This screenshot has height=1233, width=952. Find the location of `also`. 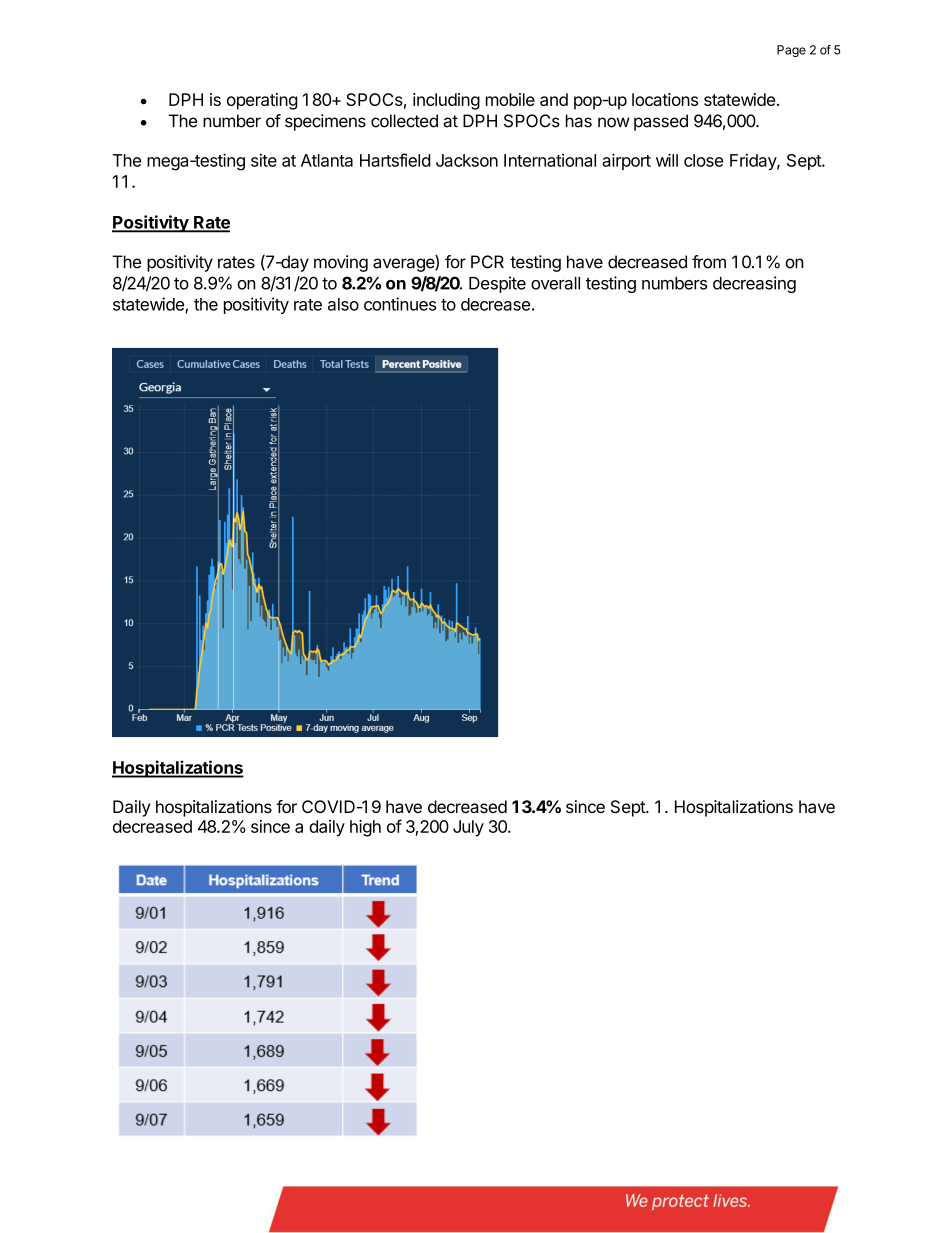

also is located at coordinates (343, 304).
